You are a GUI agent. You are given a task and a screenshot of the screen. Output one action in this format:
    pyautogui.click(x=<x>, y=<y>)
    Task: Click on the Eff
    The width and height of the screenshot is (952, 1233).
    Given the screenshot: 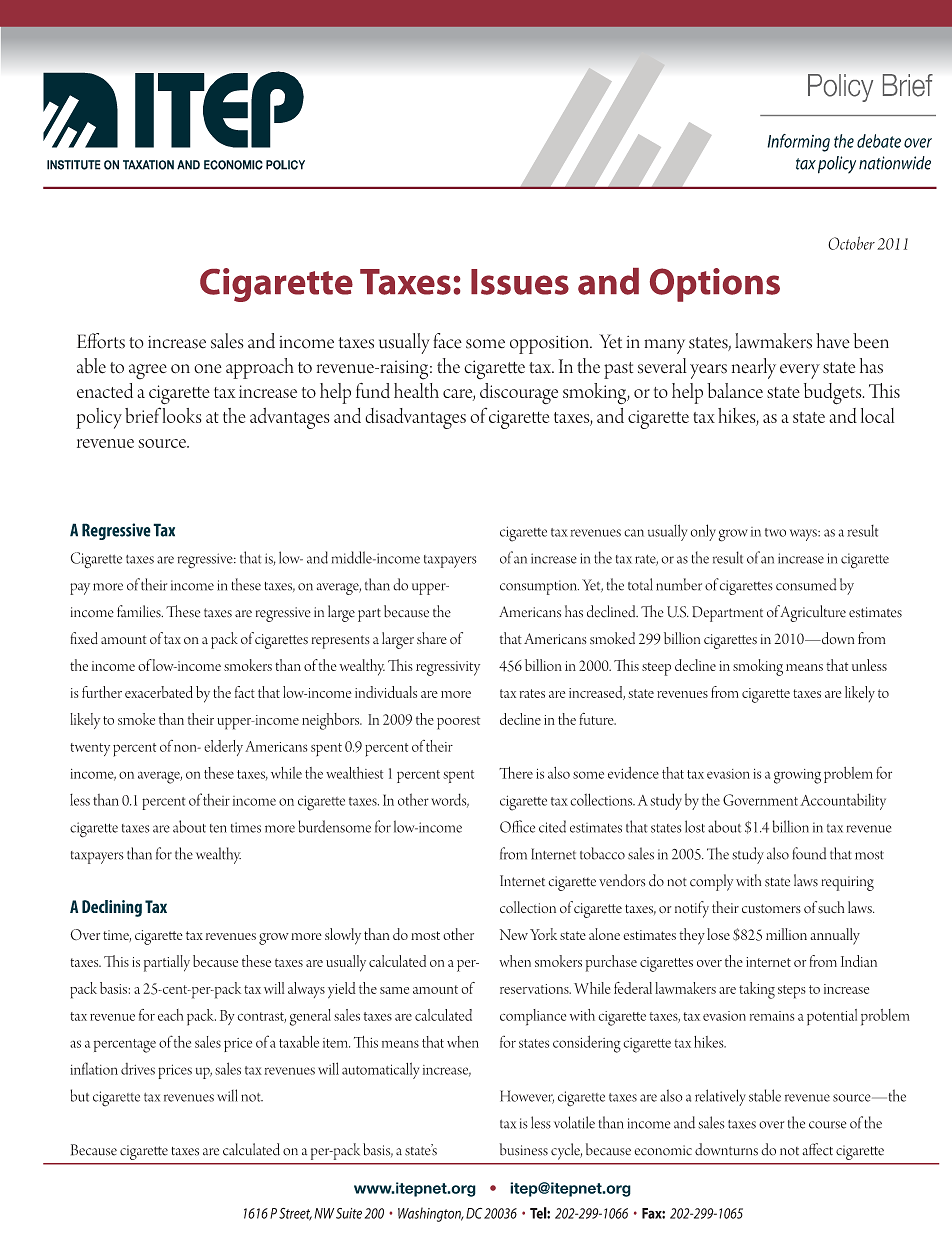 What is the action you would take?
    pyautogui.click(x=89, y=341)
